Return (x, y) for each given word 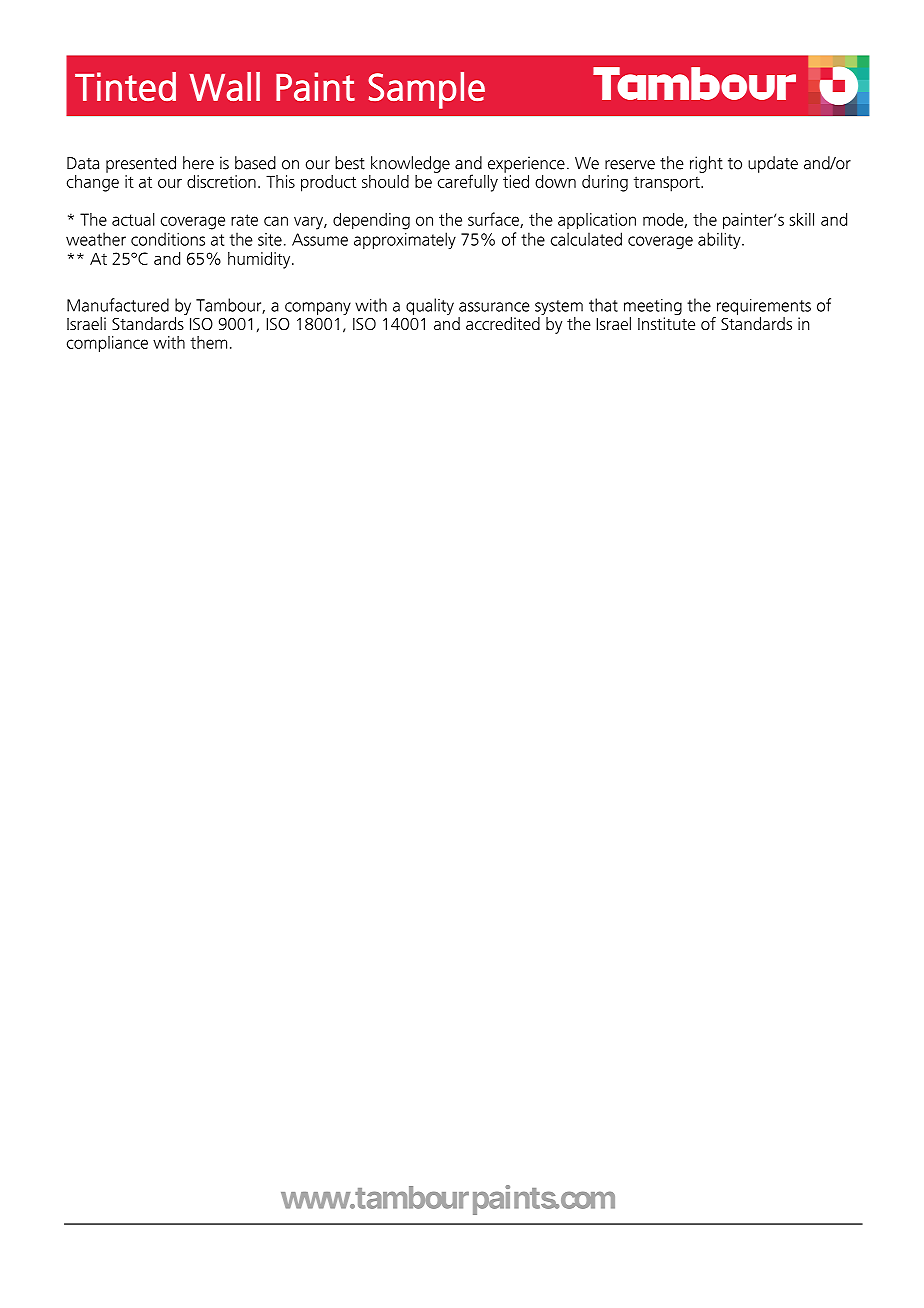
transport (668, 184)
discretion (221, 181)
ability (720, 240)
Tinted (125, 86)
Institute (666, 323)
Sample (426, 90)
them (208, 342)
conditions (168, 239)
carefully (466, 182)
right (706, 164)
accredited (503, 323)
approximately (405, 240)
